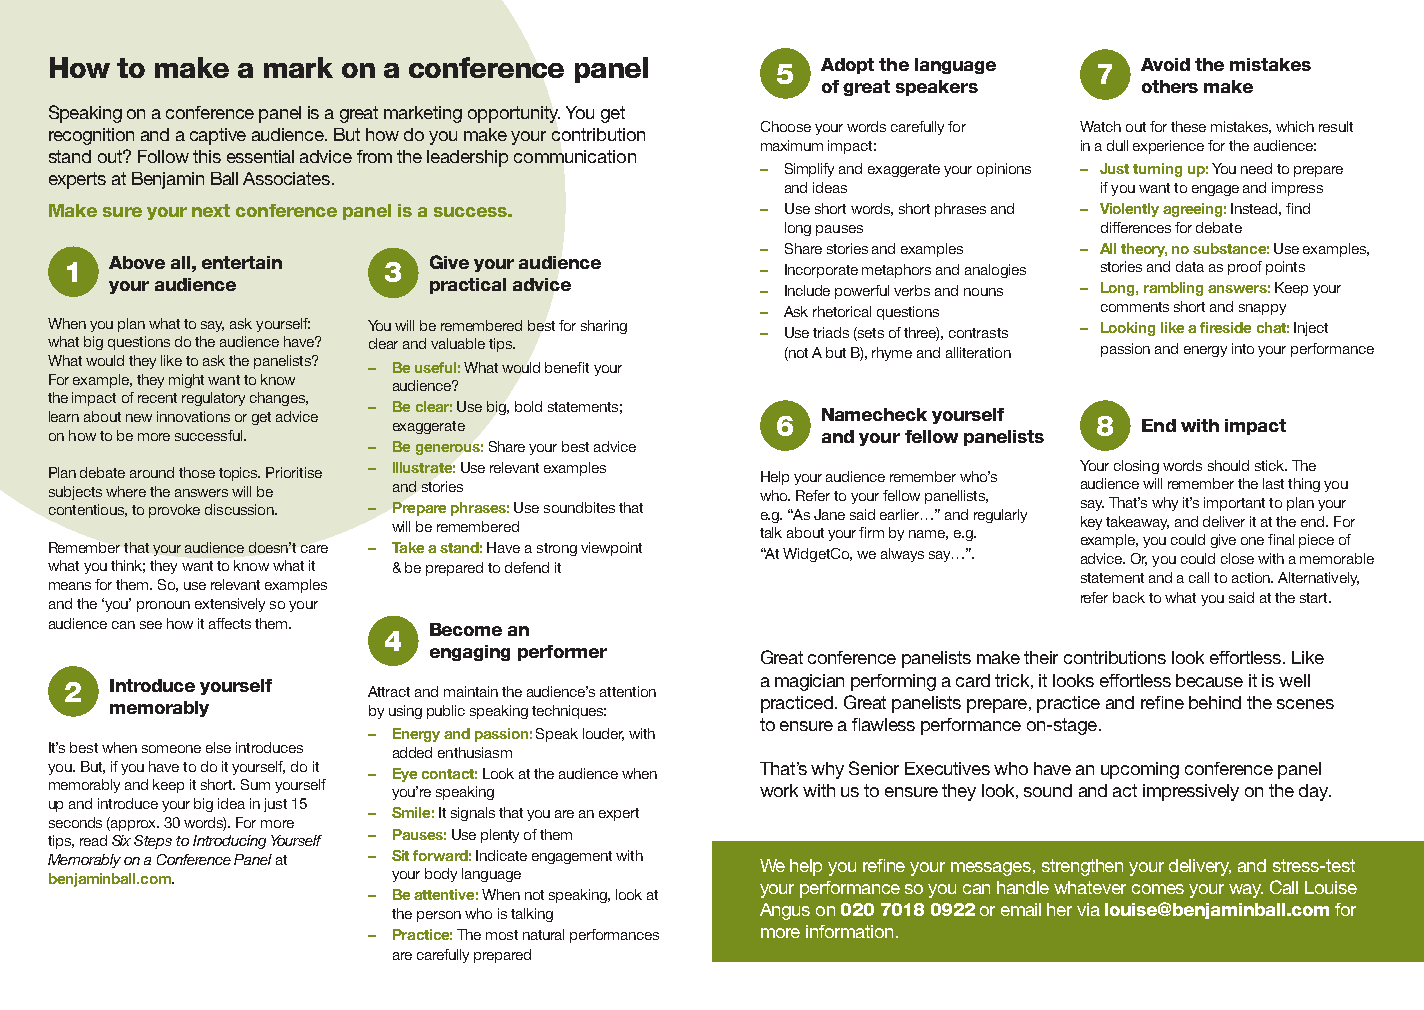  Describe the element at coordinates (785, 911) in the screenshot. I see `Angus` at that location.
